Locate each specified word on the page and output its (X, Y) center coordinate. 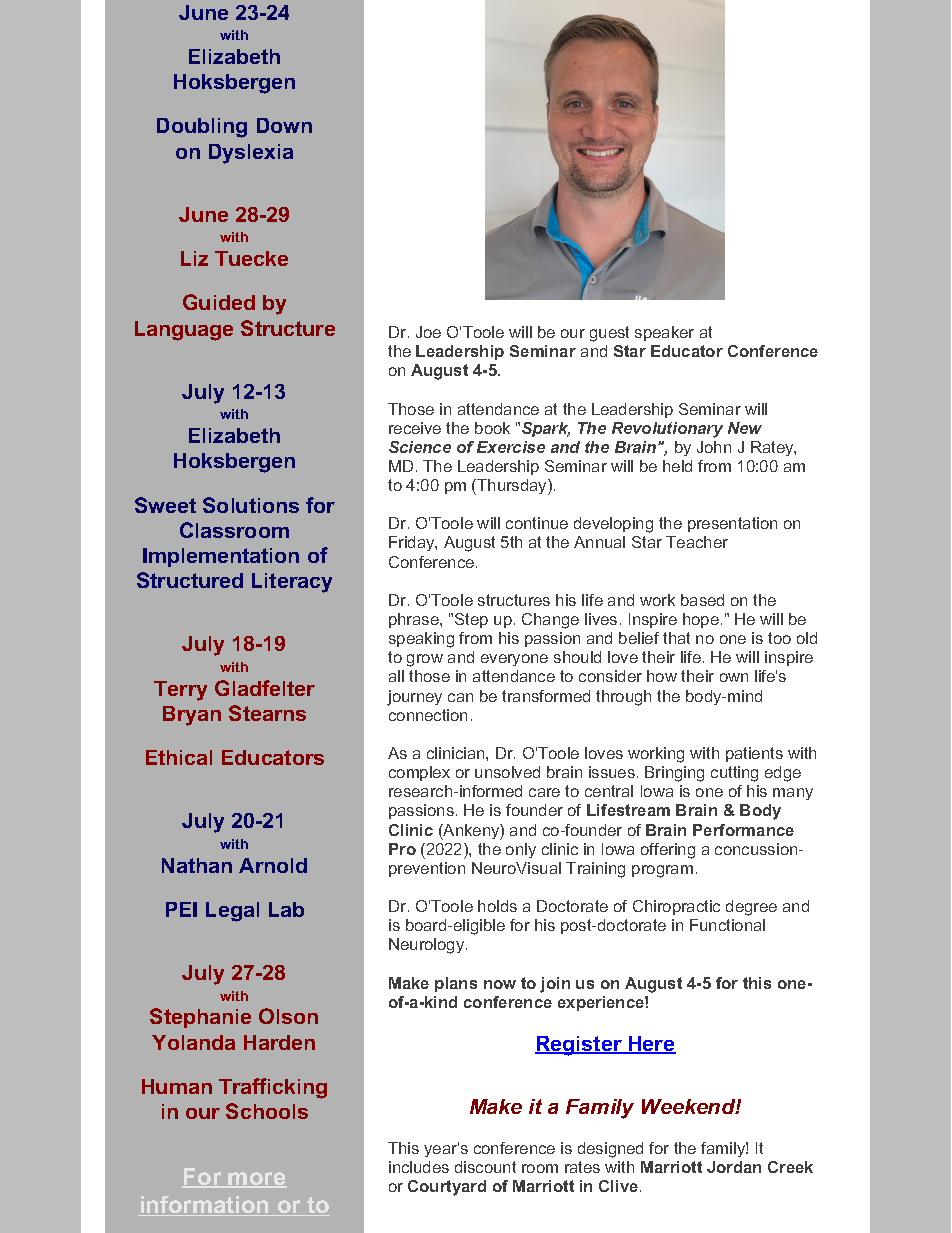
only (521, 850)
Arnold (273, 865)
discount (485, 1167)
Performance (743, 830)
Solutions (251, 505)
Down (284, 125)
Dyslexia (251, 154)
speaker (664, 333)
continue (537, 523)
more (257, 1180)
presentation (732, 524)
